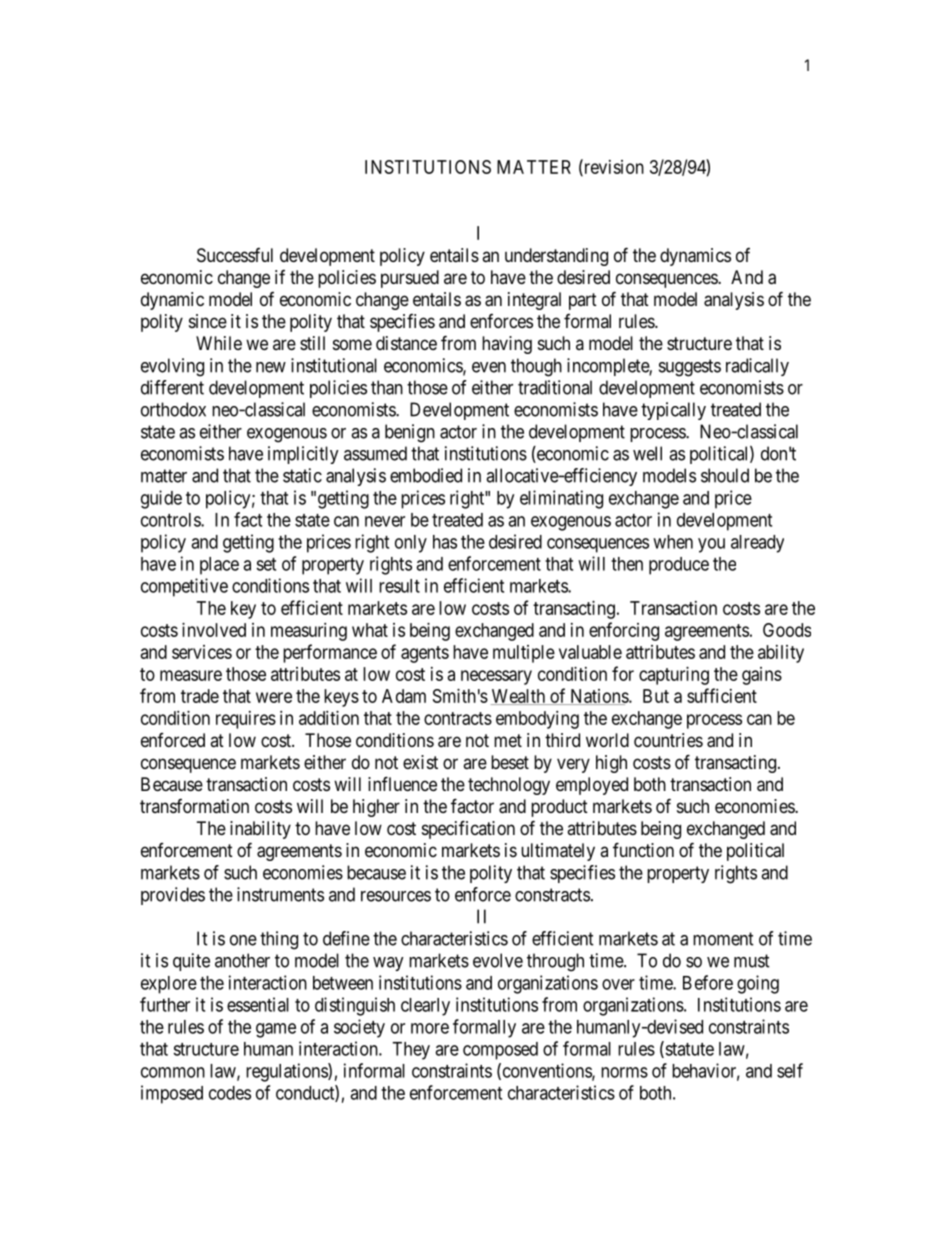 This image has height=1233, width=952. I want to click on sufficient, so click(722, 695).
